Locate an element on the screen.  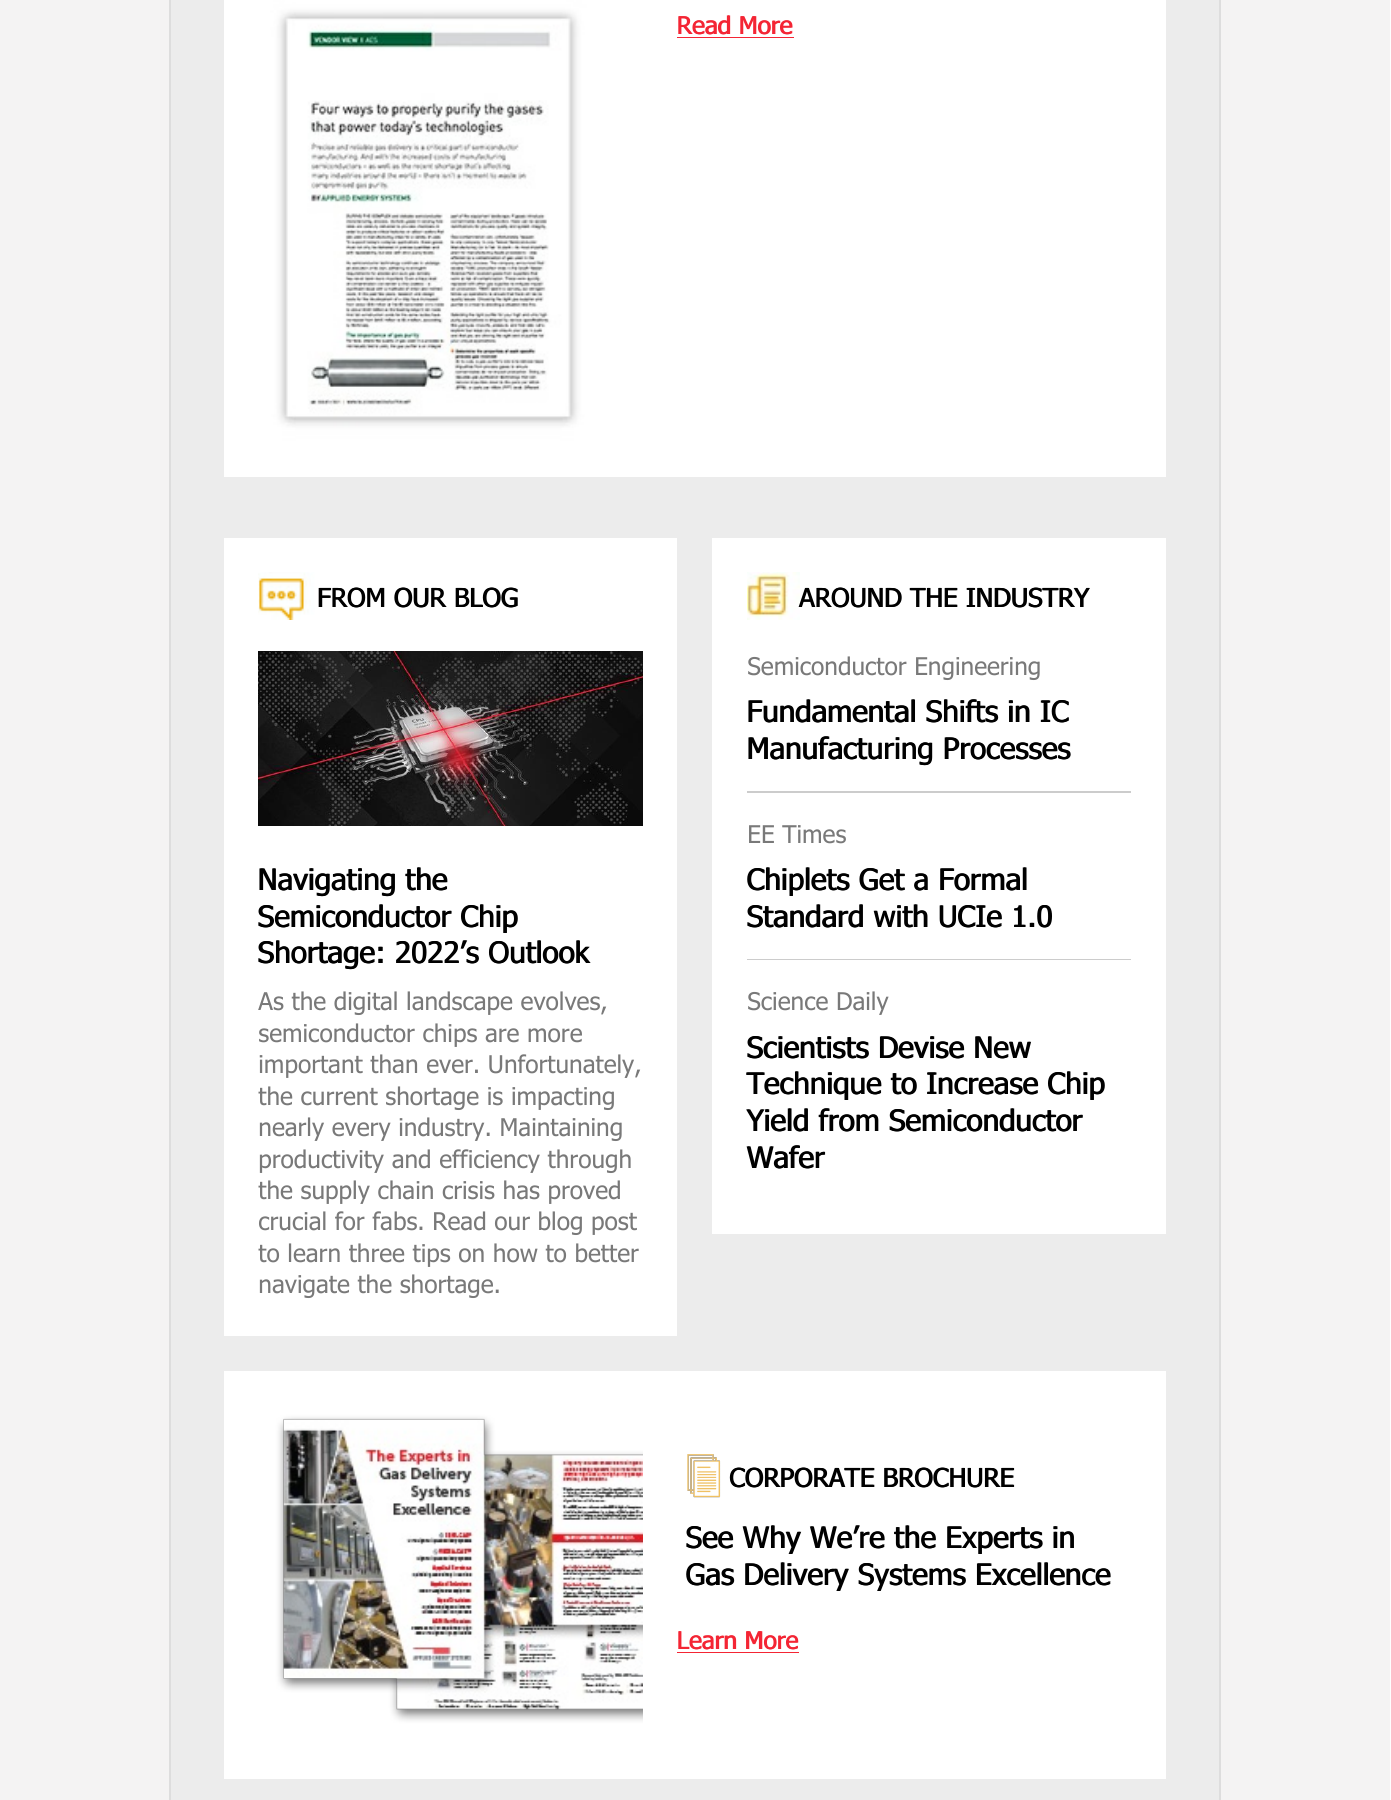
See is located at coordinates (709, 1537).
